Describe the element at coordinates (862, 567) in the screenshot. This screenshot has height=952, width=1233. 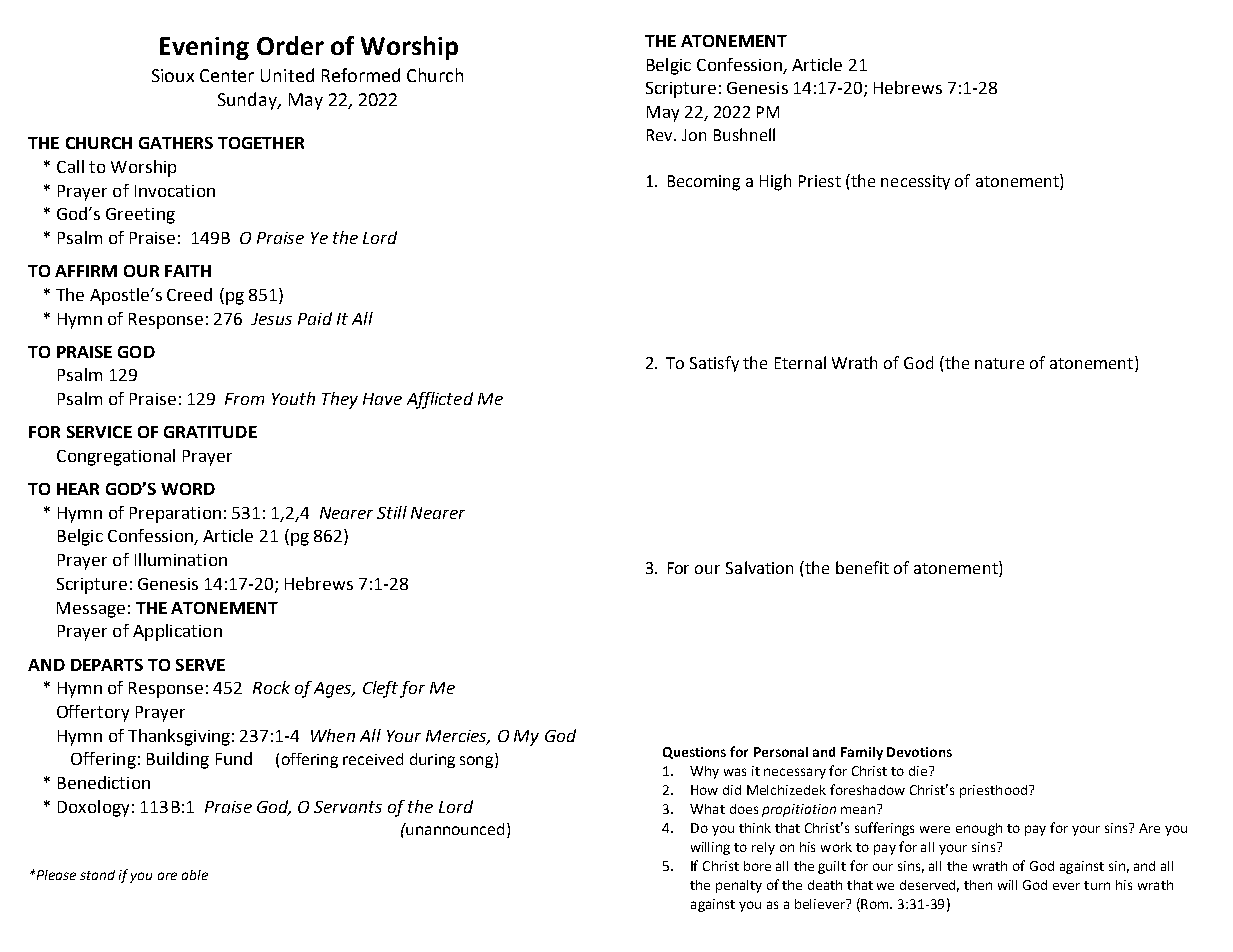
I see `benefit` at that location.
